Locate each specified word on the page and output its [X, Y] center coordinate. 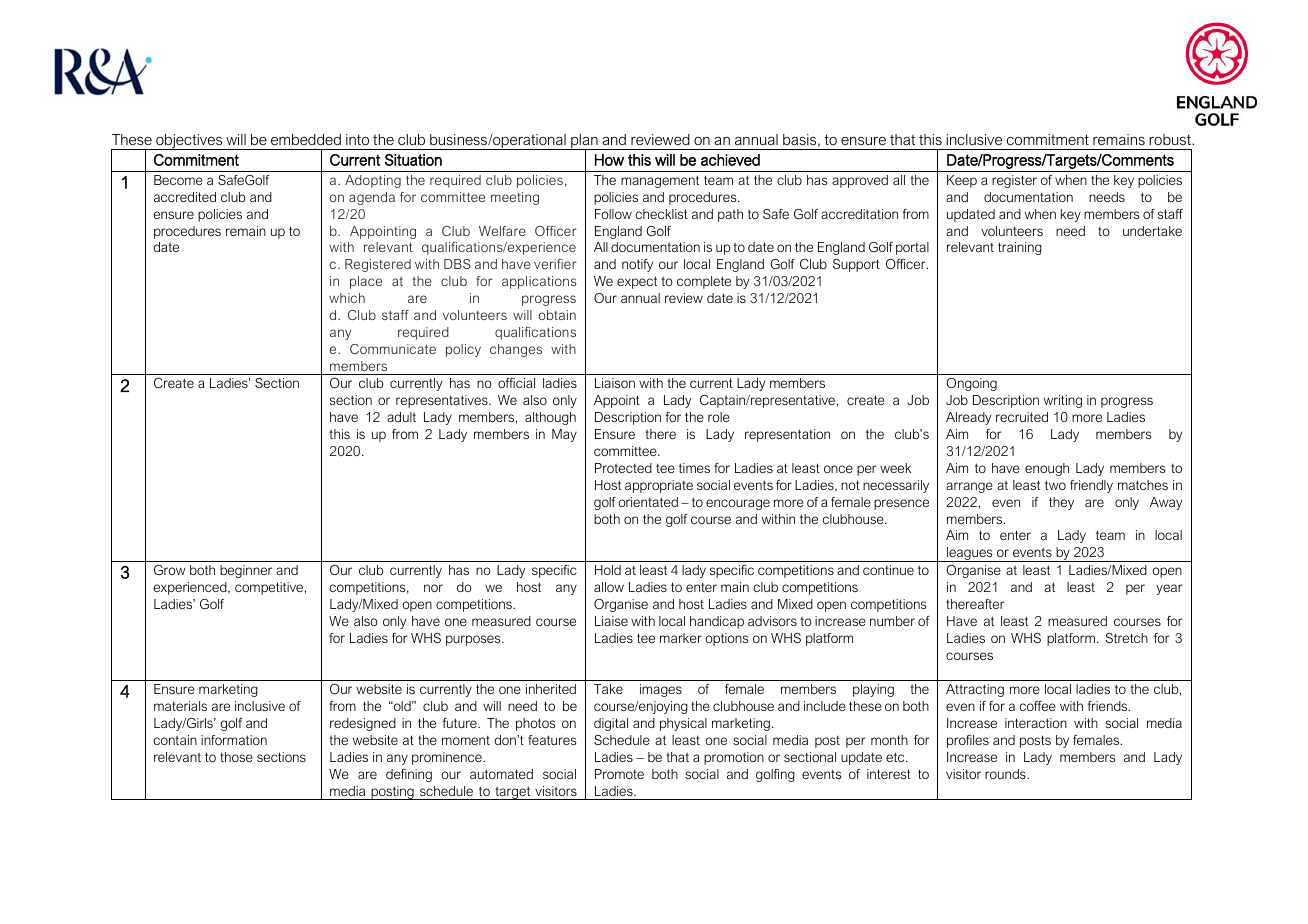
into [357, 139]
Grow [170, 570]
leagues [970, 554]
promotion [734, 758]
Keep [962, 181]
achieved [730, 160]
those [236, 757]
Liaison [615, 383]
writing [1063, 401]
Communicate [393, 349]
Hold [608, 570]
